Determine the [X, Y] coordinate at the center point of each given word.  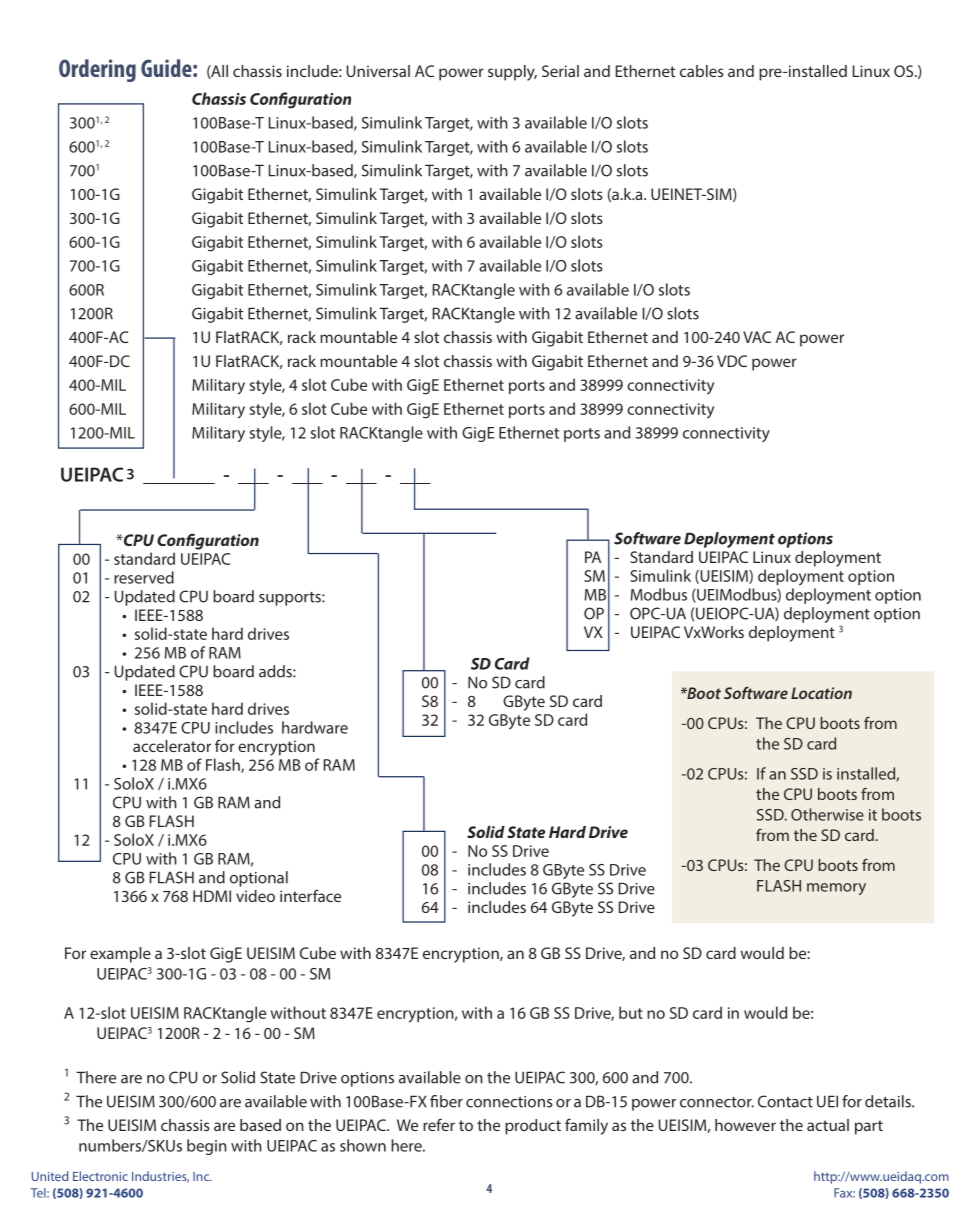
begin [207, 1147]
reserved [144, 577]
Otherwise [827, 814]
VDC [732, 361]
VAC [757, 337]
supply [512, 73]
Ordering [97, 70]
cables [702, 71]
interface [310, 896]
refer [439, 1124]
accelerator [172, 746]
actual [828, 1125]
